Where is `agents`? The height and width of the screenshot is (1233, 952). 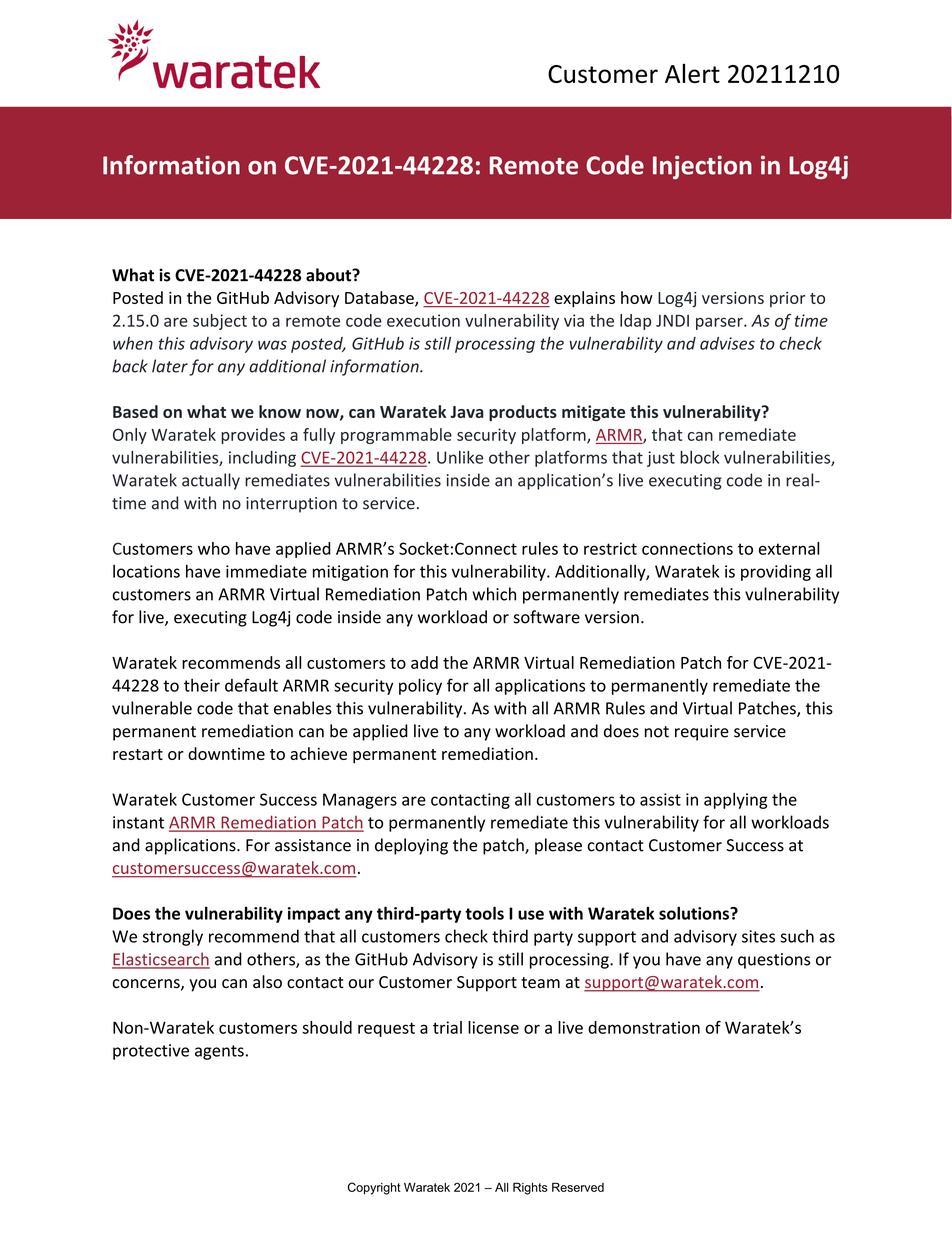
agents is located at coordinates (219, 1052).
